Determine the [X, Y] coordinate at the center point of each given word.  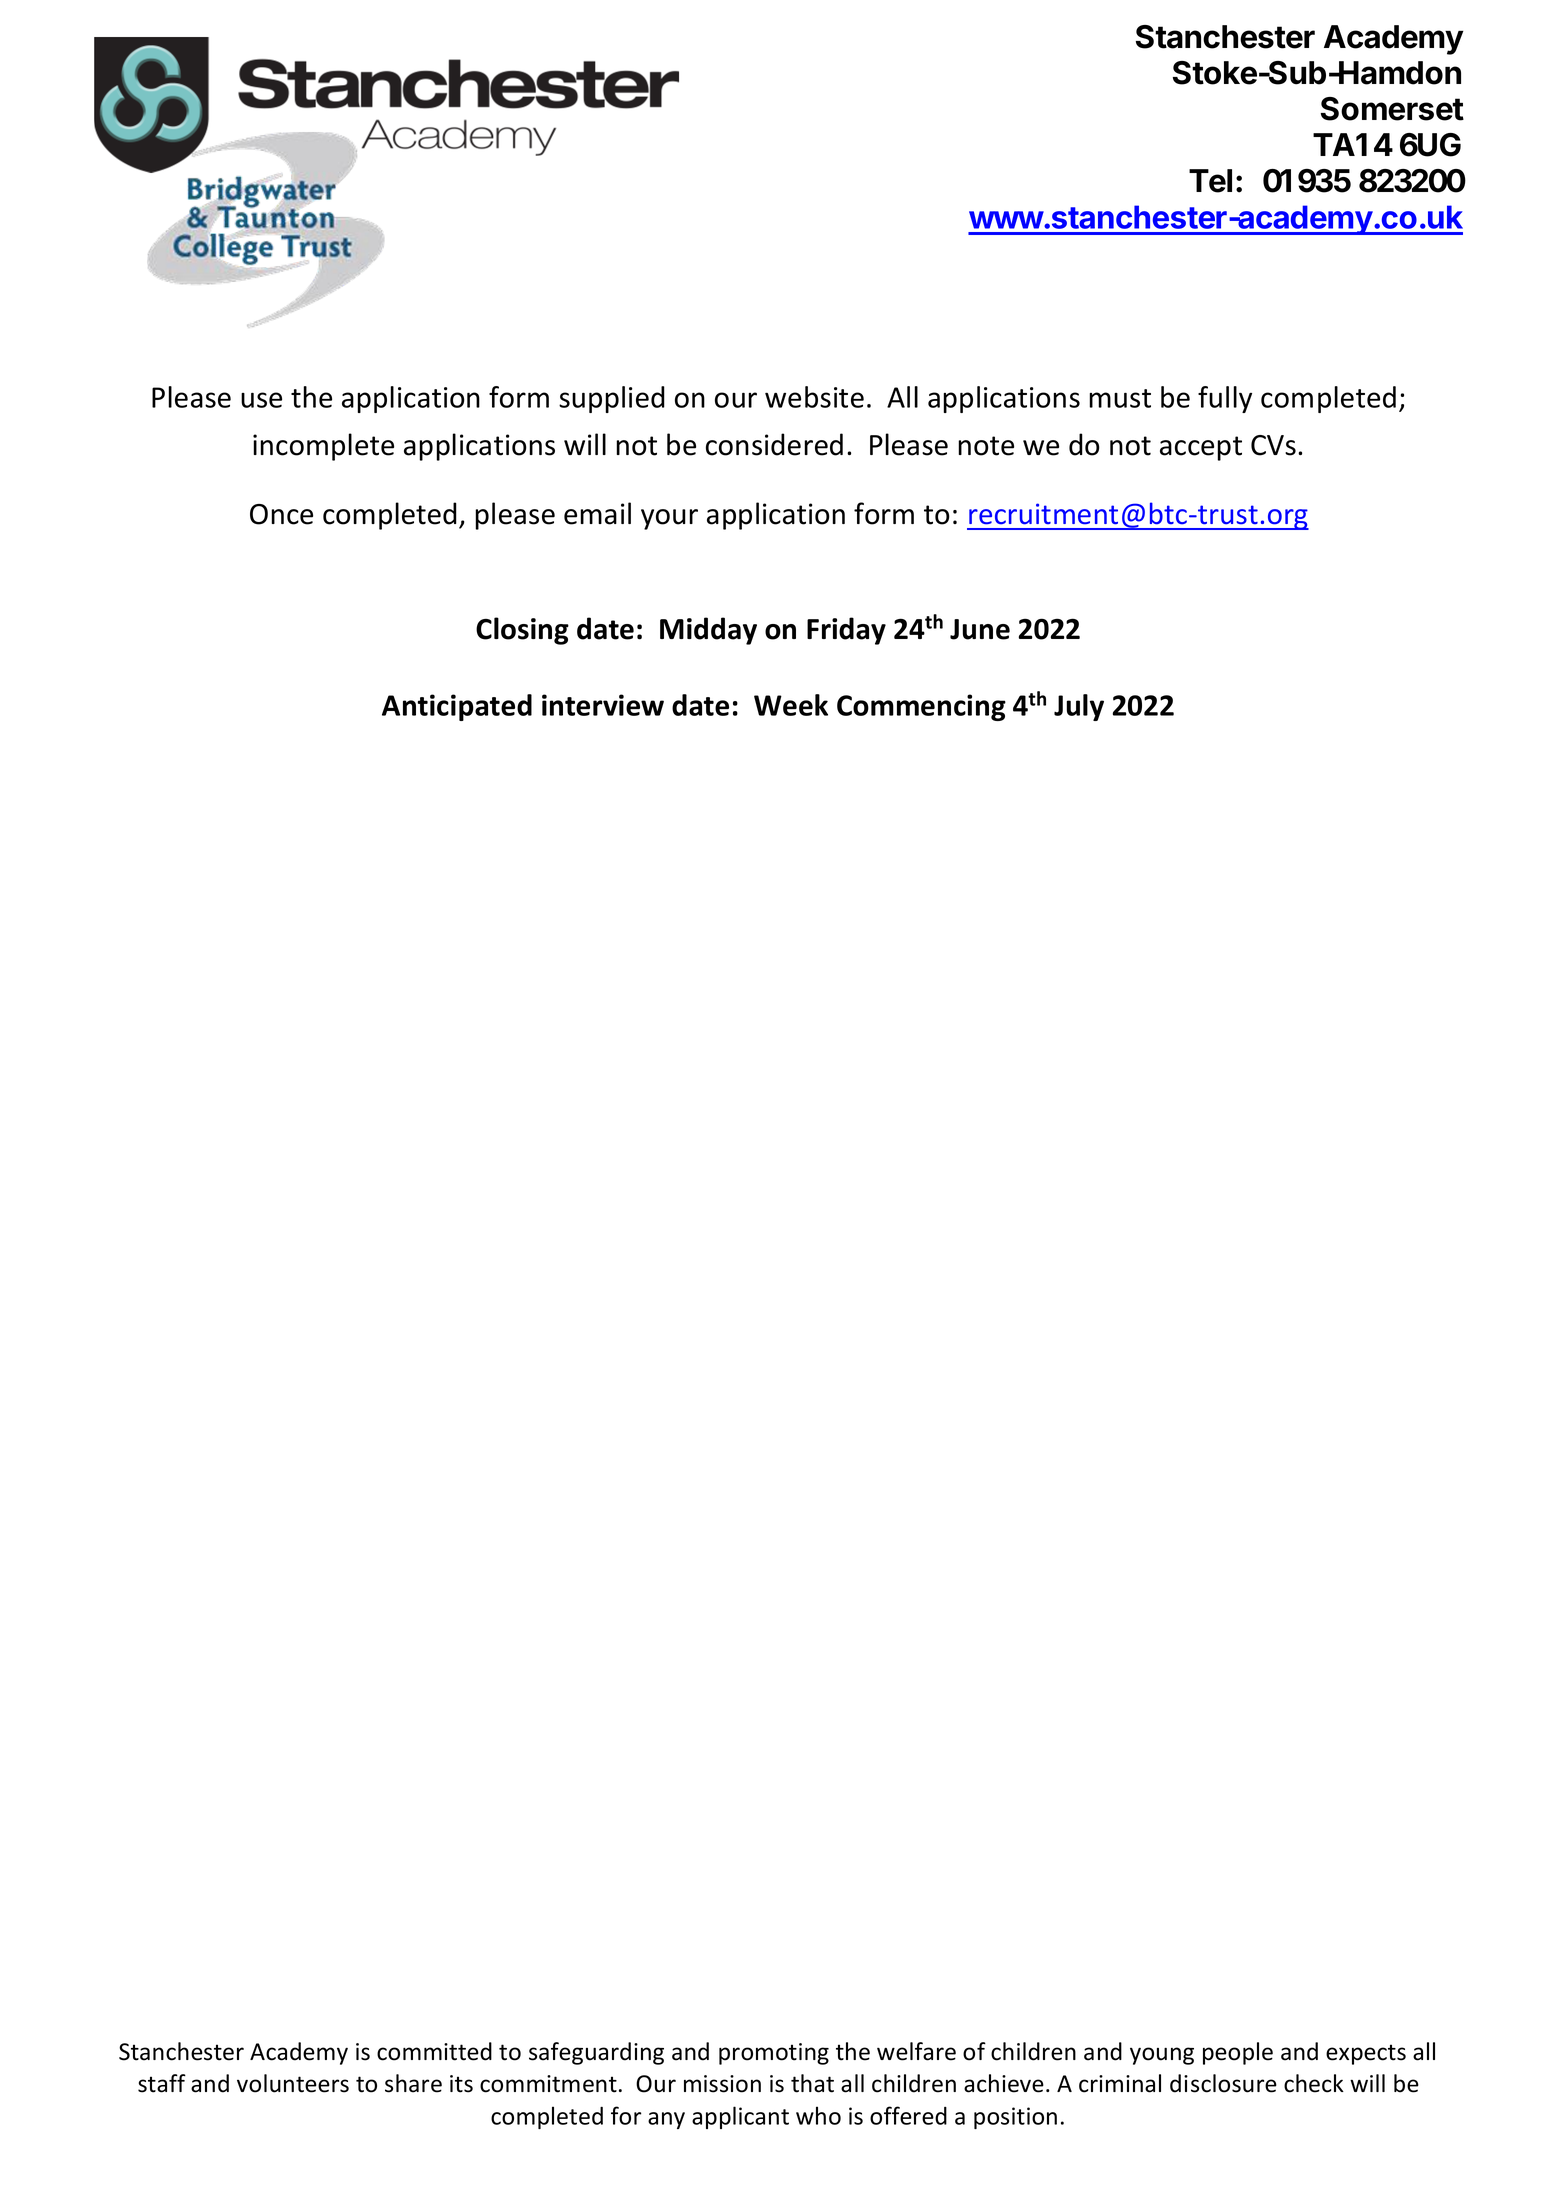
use [261, 400]
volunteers [293, 2083]
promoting [774, 2054]
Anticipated [457, 707]
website [814, 397]
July [1079, 707]
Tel [1210, 181]
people [1238, 2053]
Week [791, 705]
